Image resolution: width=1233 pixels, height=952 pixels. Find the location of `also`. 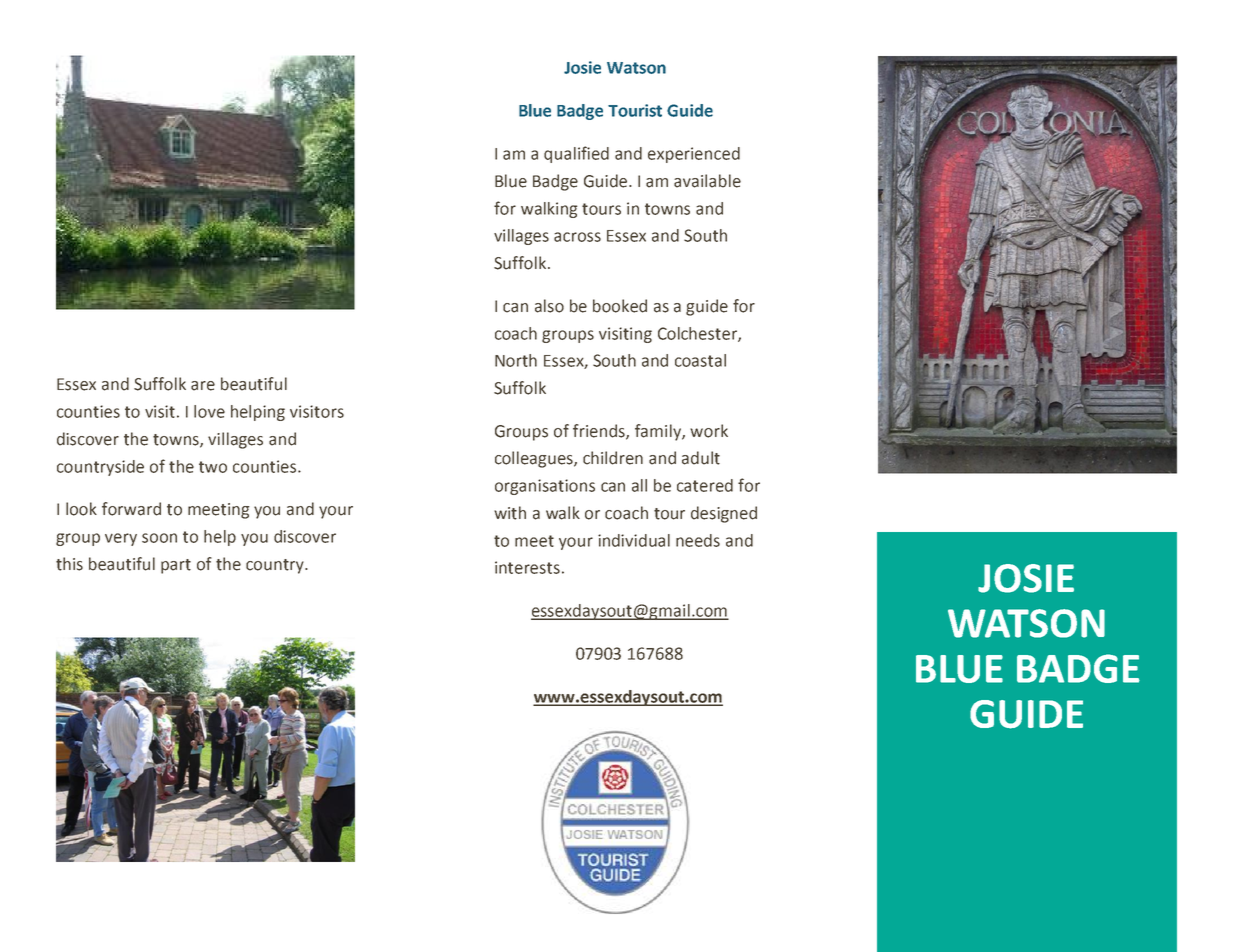

also is located at coordinates (549, 306).
